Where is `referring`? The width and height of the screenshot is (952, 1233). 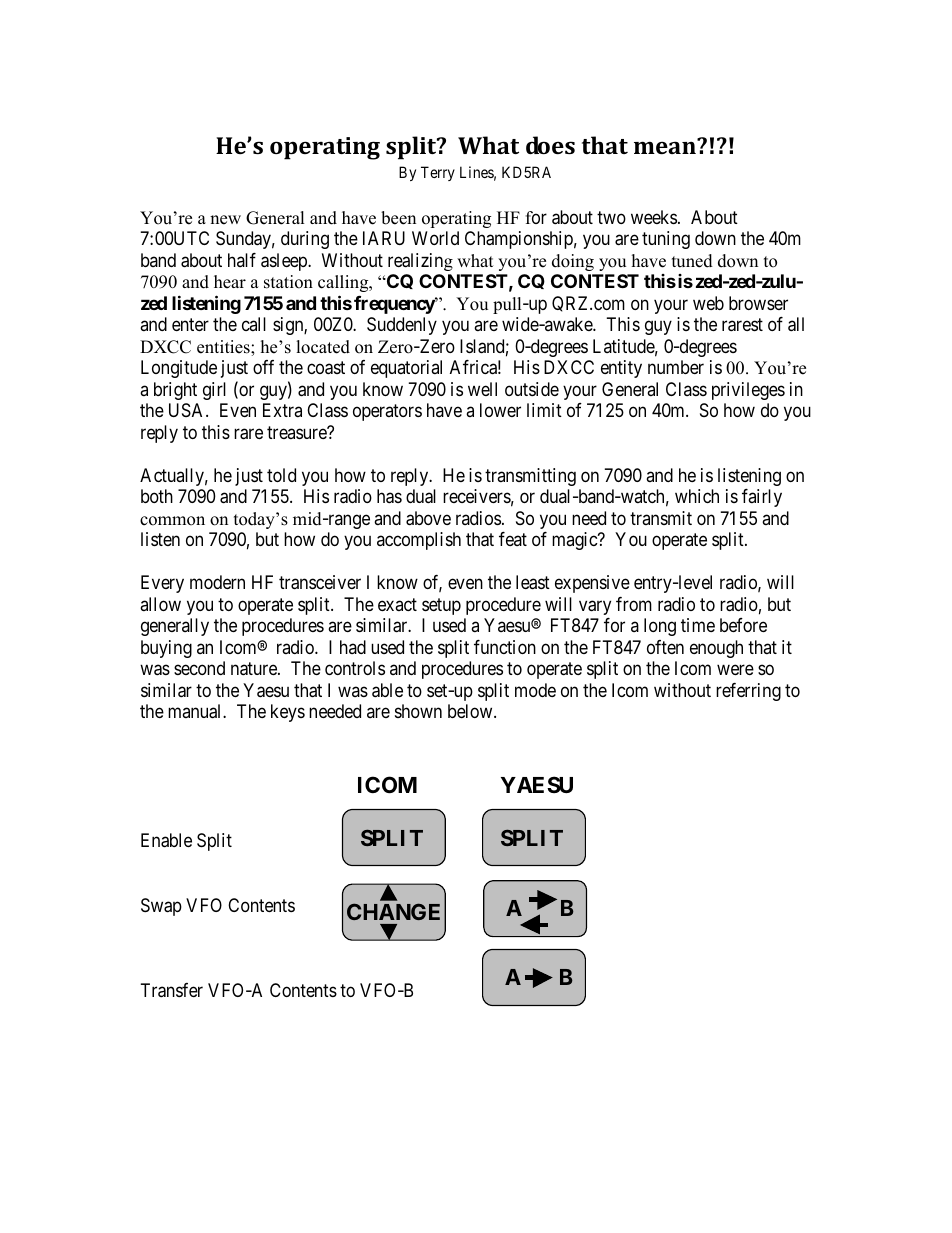 referring is located at coordinates (748, 692).
